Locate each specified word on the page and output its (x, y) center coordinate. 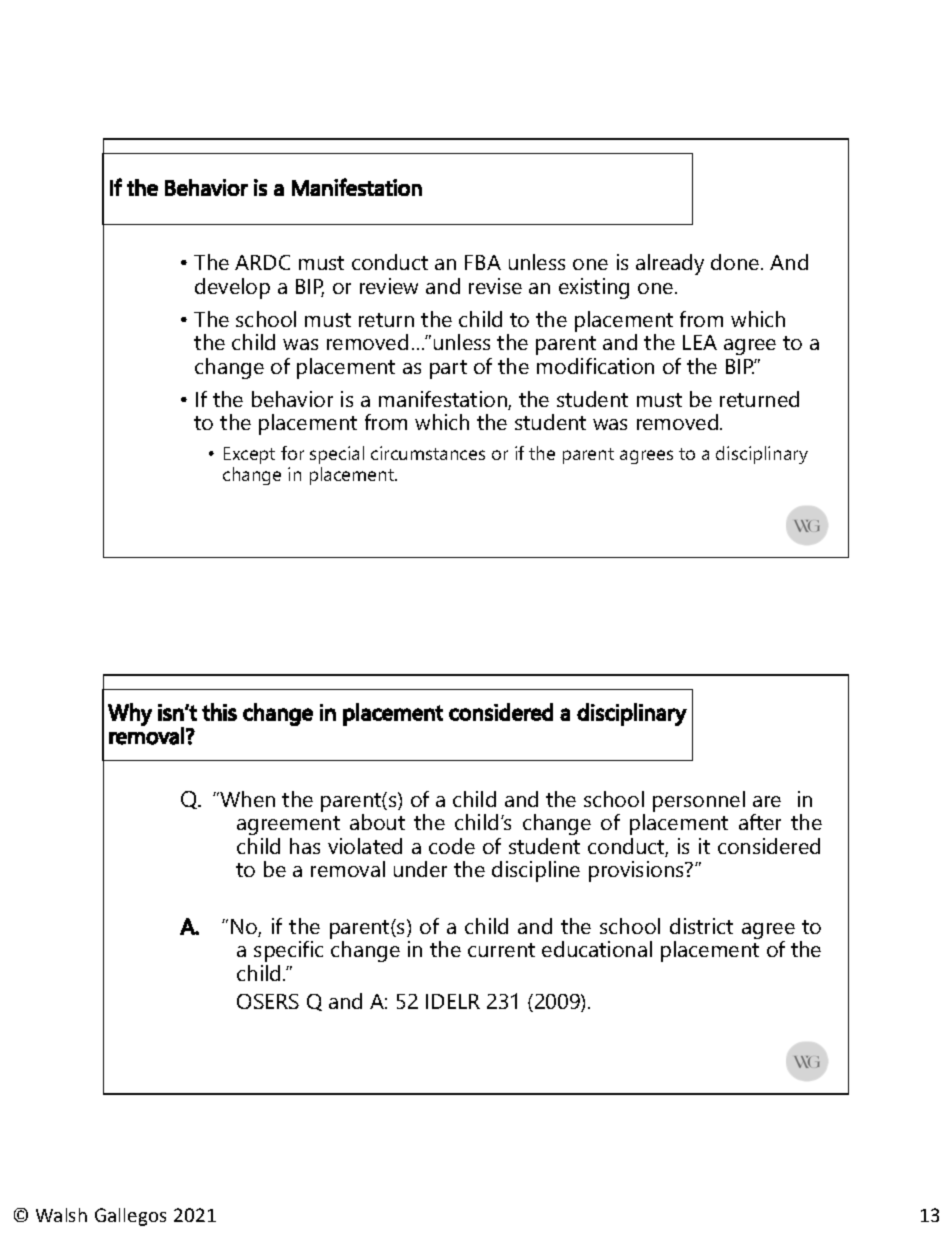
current (501, 950)
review (389, 286)
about (377, 822)
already (670, 264)
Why (130, 714)
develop (232, 288)
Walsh (61, 1215)
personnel (699, 801)
